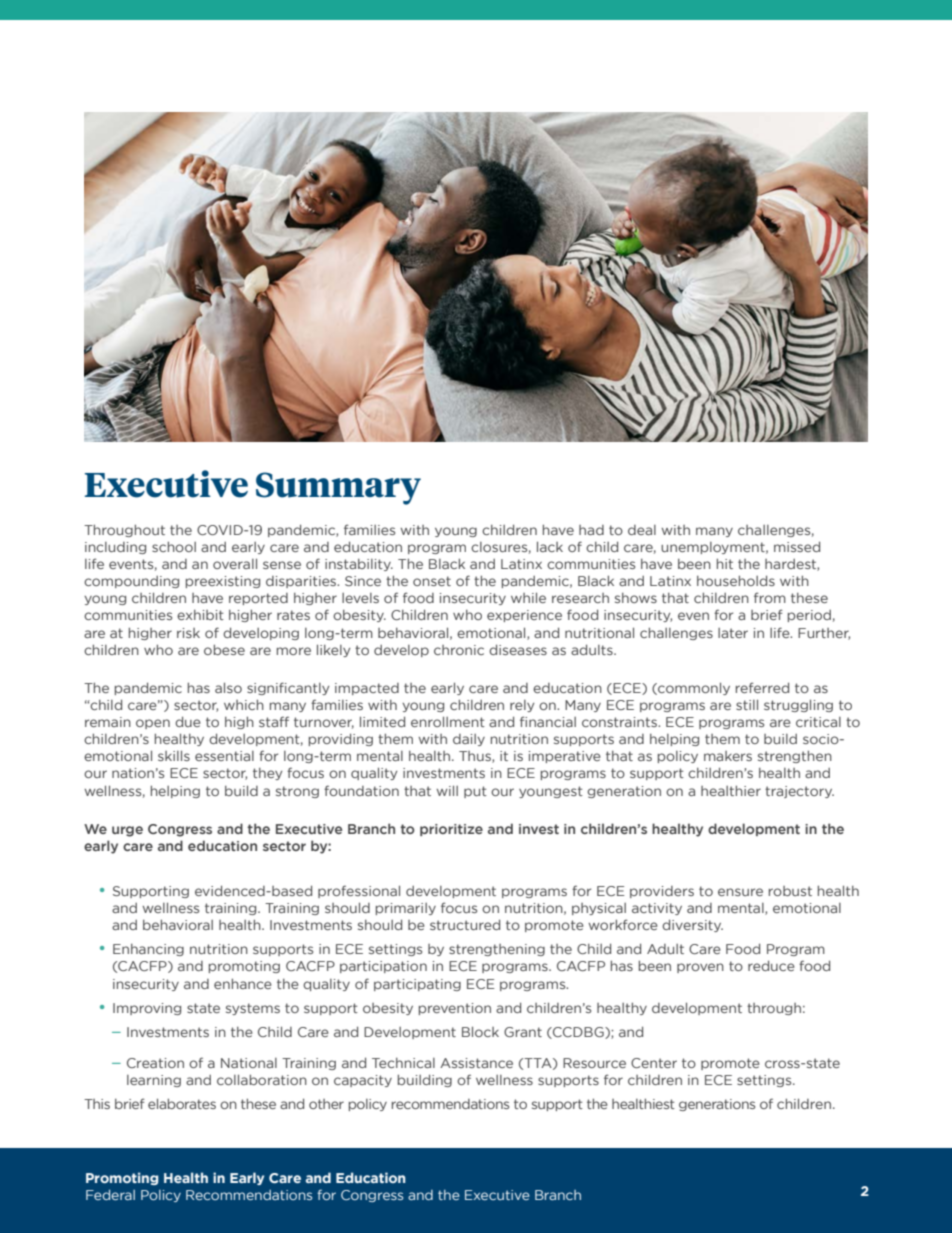  I want to click on other, so click(326, 1104).
